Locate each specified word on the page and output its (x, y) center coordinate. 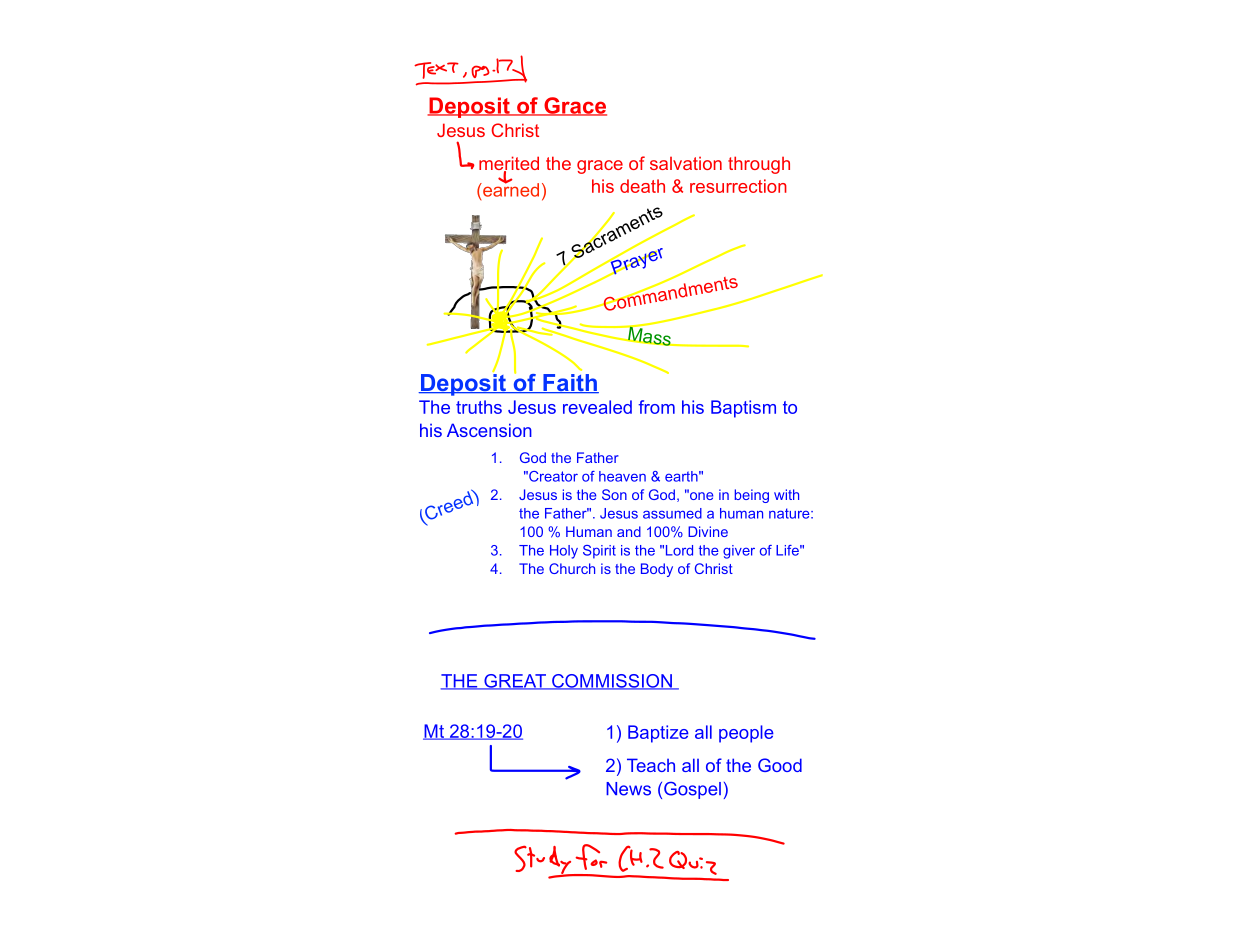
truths (479, 407)
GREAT (515, 682)
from (656, 407)
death (642, 186)
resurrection (738, 186)
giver (739, 552)
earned (510, 189)
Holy (564, 552)
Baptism (743, 409)
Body (657, 570)
